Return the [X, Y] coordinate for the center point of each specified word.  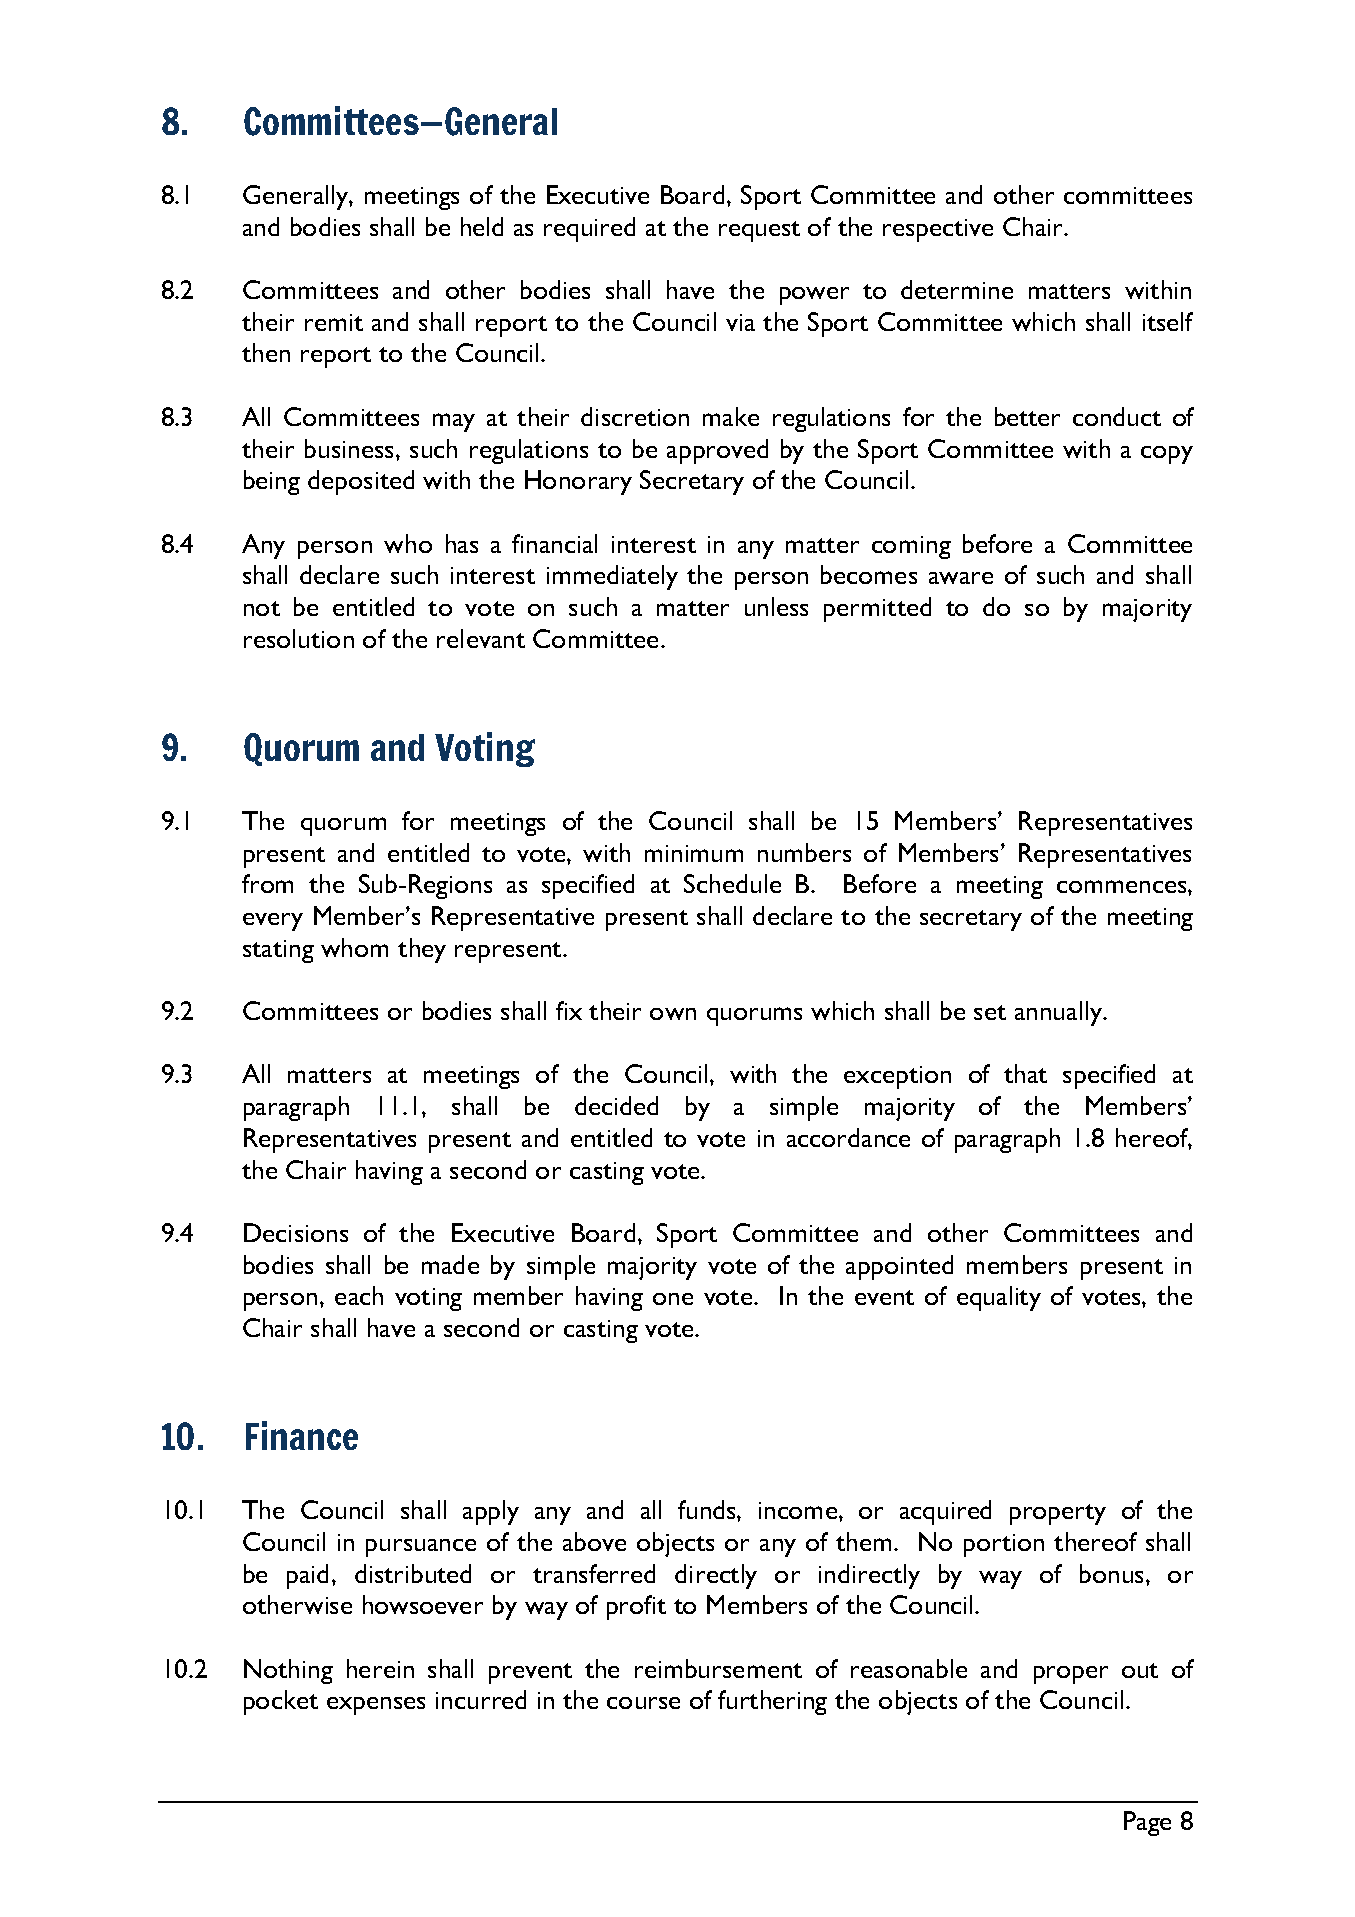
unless [776, 606]
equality [999, 1298]
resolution [299, 638]
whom [354, 947]
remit [334, 322]
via [740, 322]
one [673, 1299]
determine [957, 289]
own [673, 1014]
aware [961, 578]
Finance [302, 1435]
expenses [376, 1706]
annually [1060, 1013]
